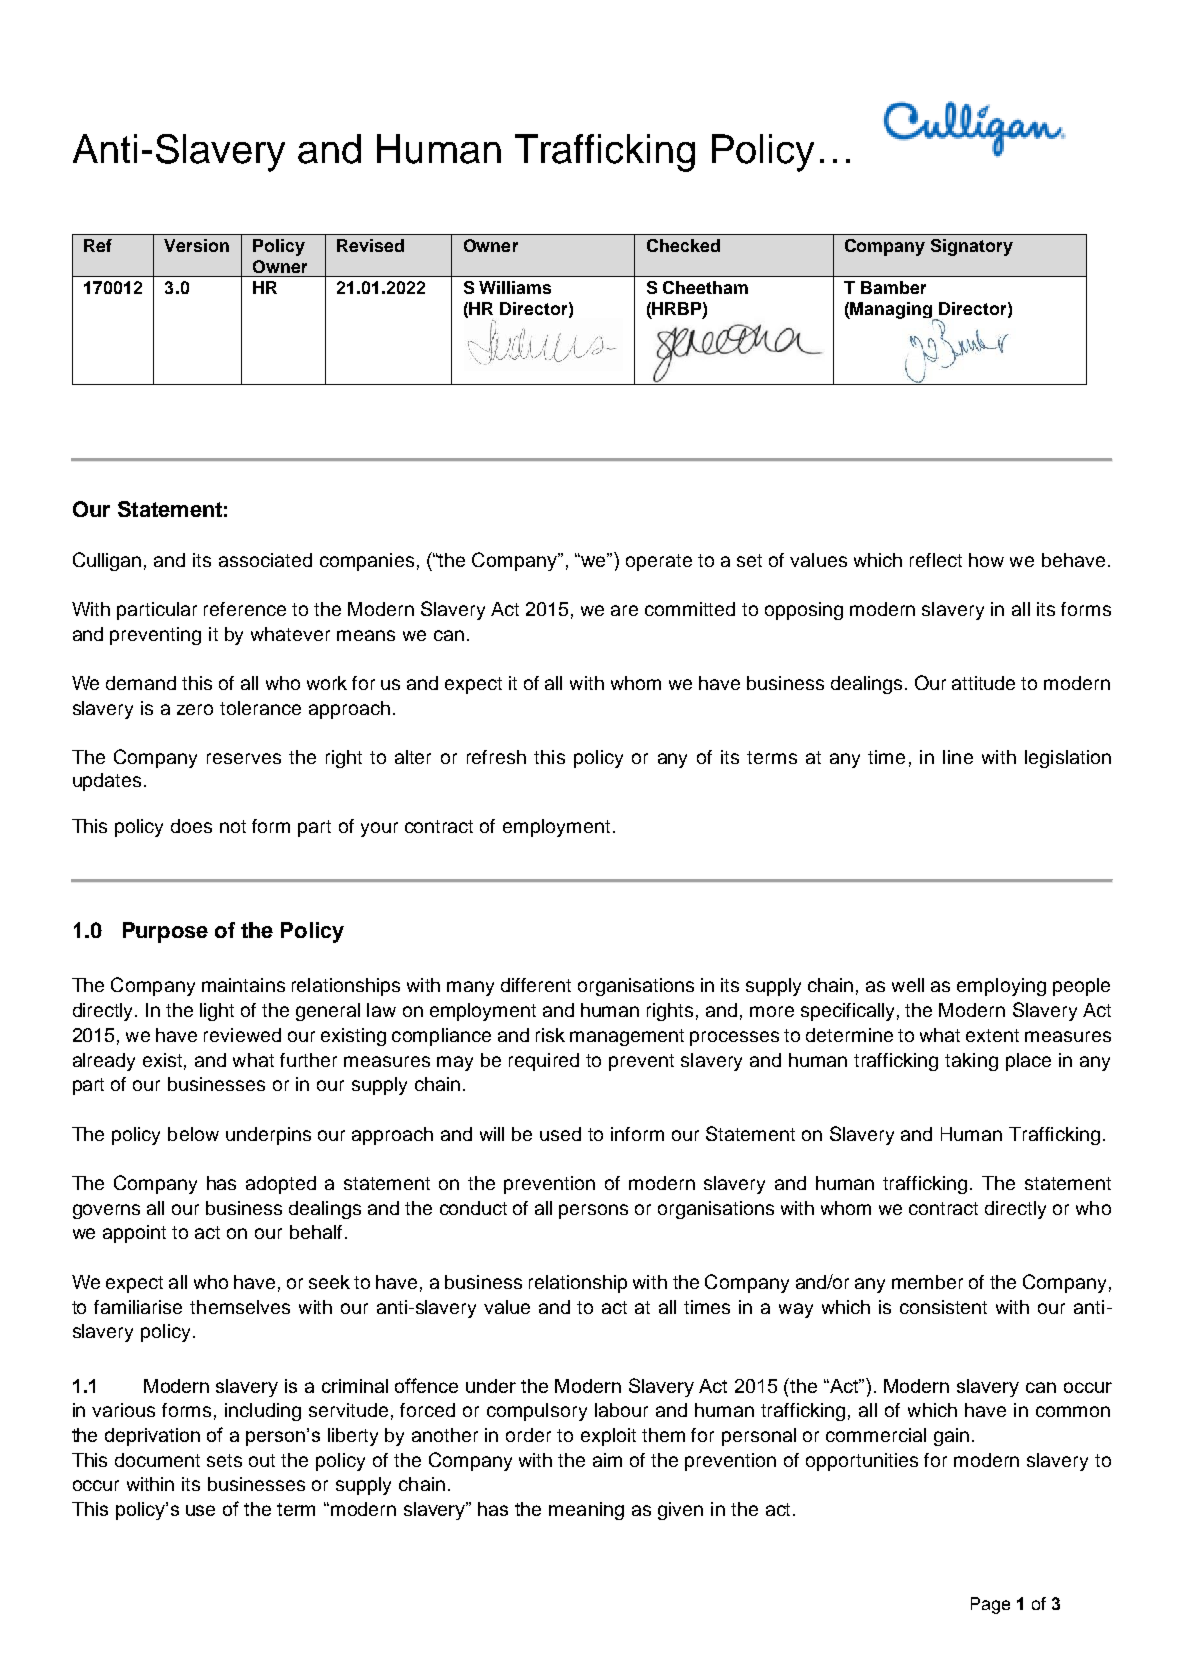 This screenshot has height=1675, width=1184. Describe the element at coordinates (972, 247) in the screenshot. I see `Signatory` at that location.
